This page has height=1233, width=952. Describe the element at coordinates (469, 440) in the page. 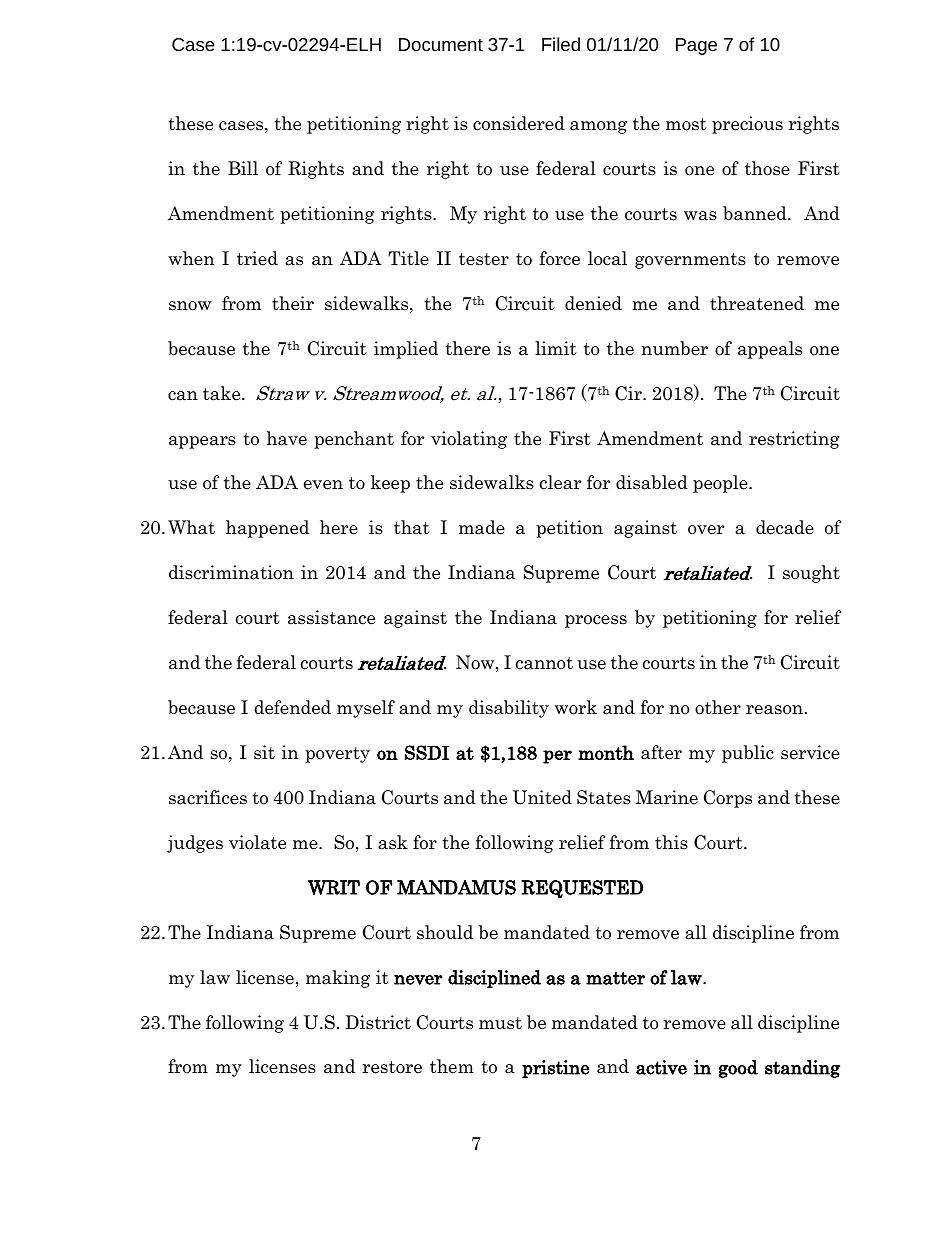

I see `violating` at that location.
